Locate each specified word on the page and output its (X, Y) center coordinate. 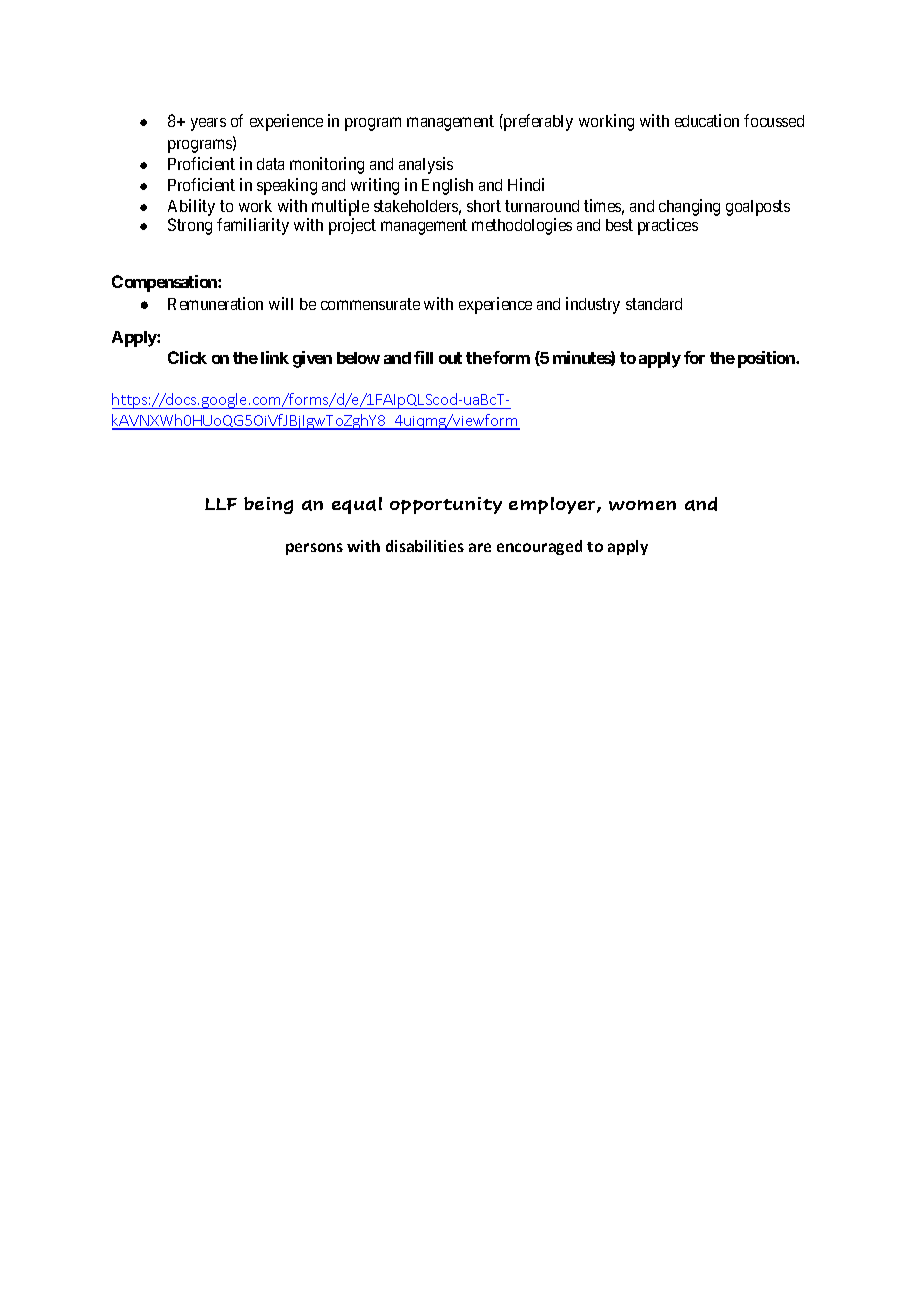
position (767, 359)
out (450, 358)
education (707, 120)
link (275, 357)
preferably (537, 122)
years (208, 124)
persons (314, 549)
